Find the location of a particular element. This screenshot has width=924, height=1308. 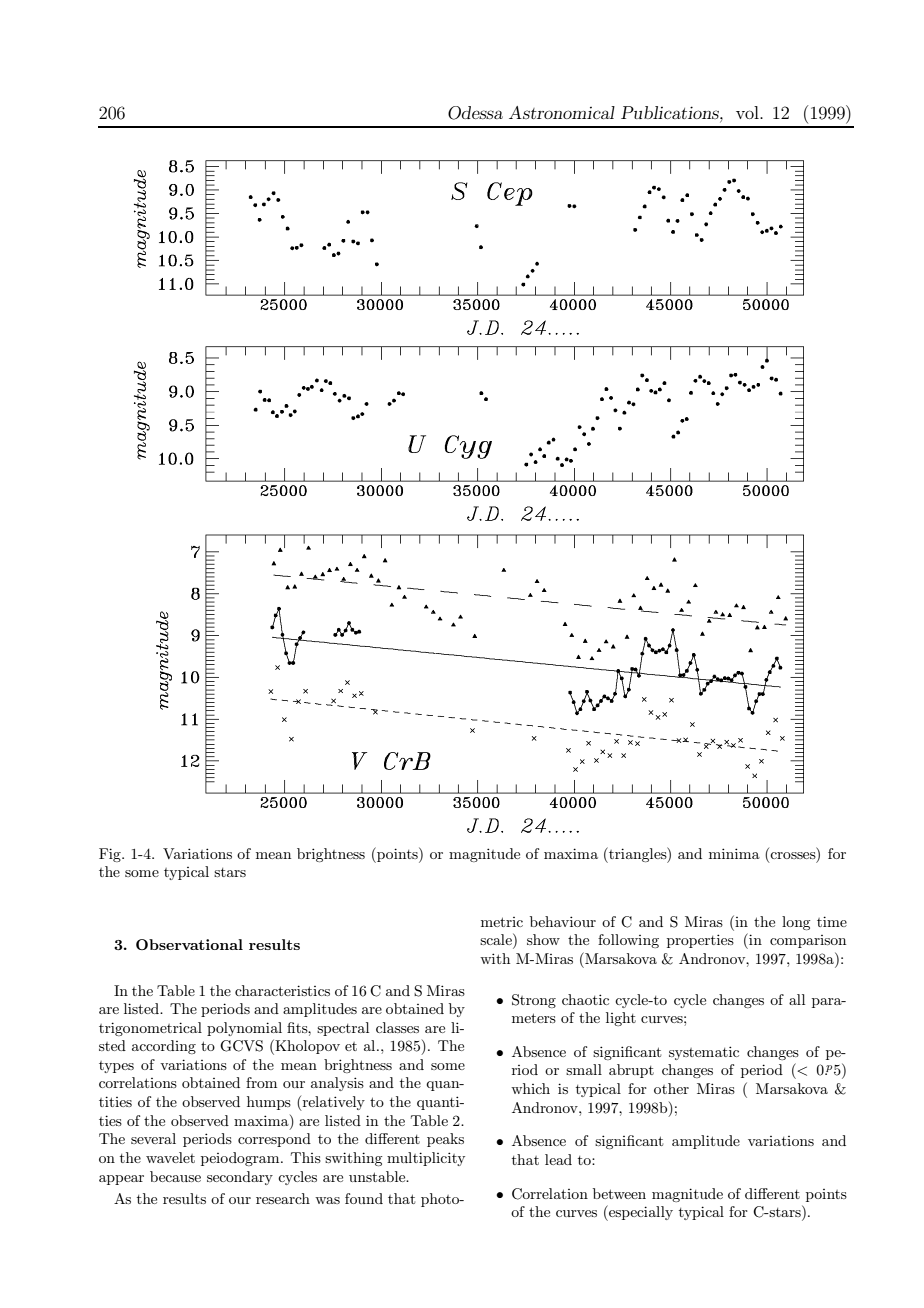

Fig is located at coordinates (111, 855).
